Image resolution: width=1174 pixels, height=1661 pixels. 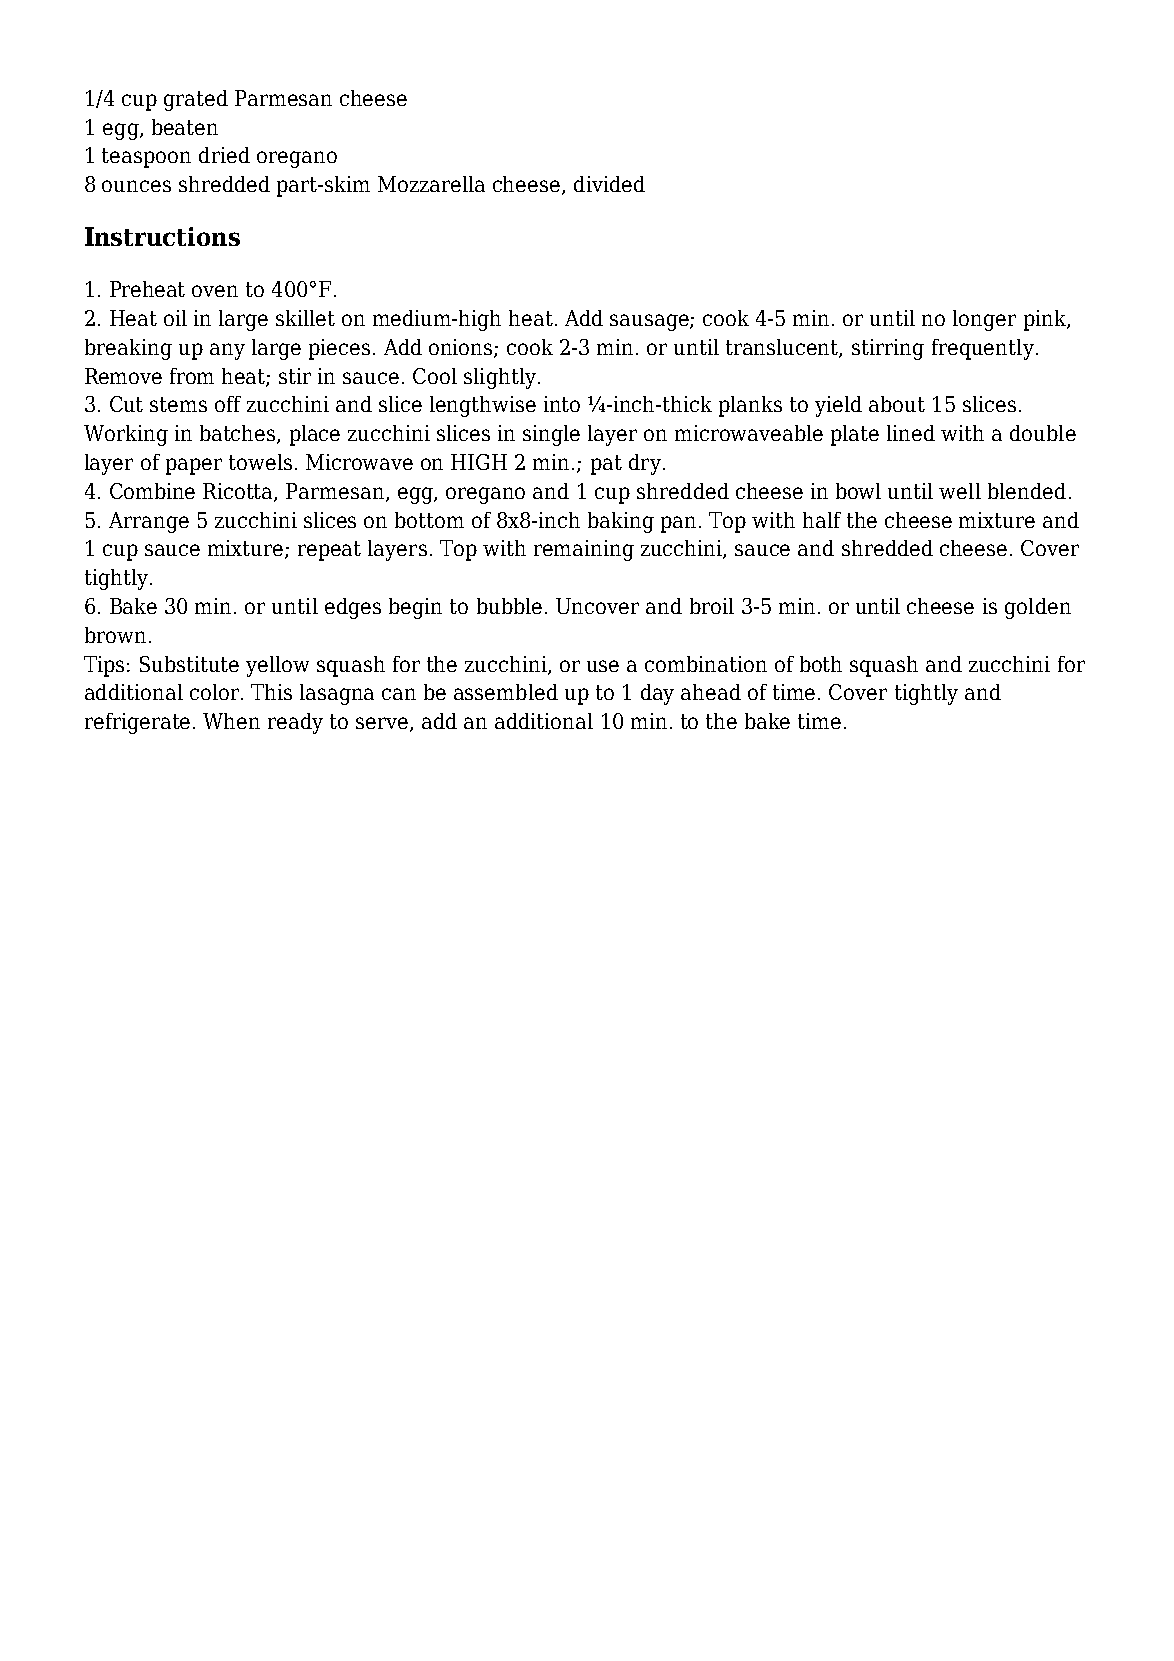 I want to click on divided, so click(x=609, y=184).
